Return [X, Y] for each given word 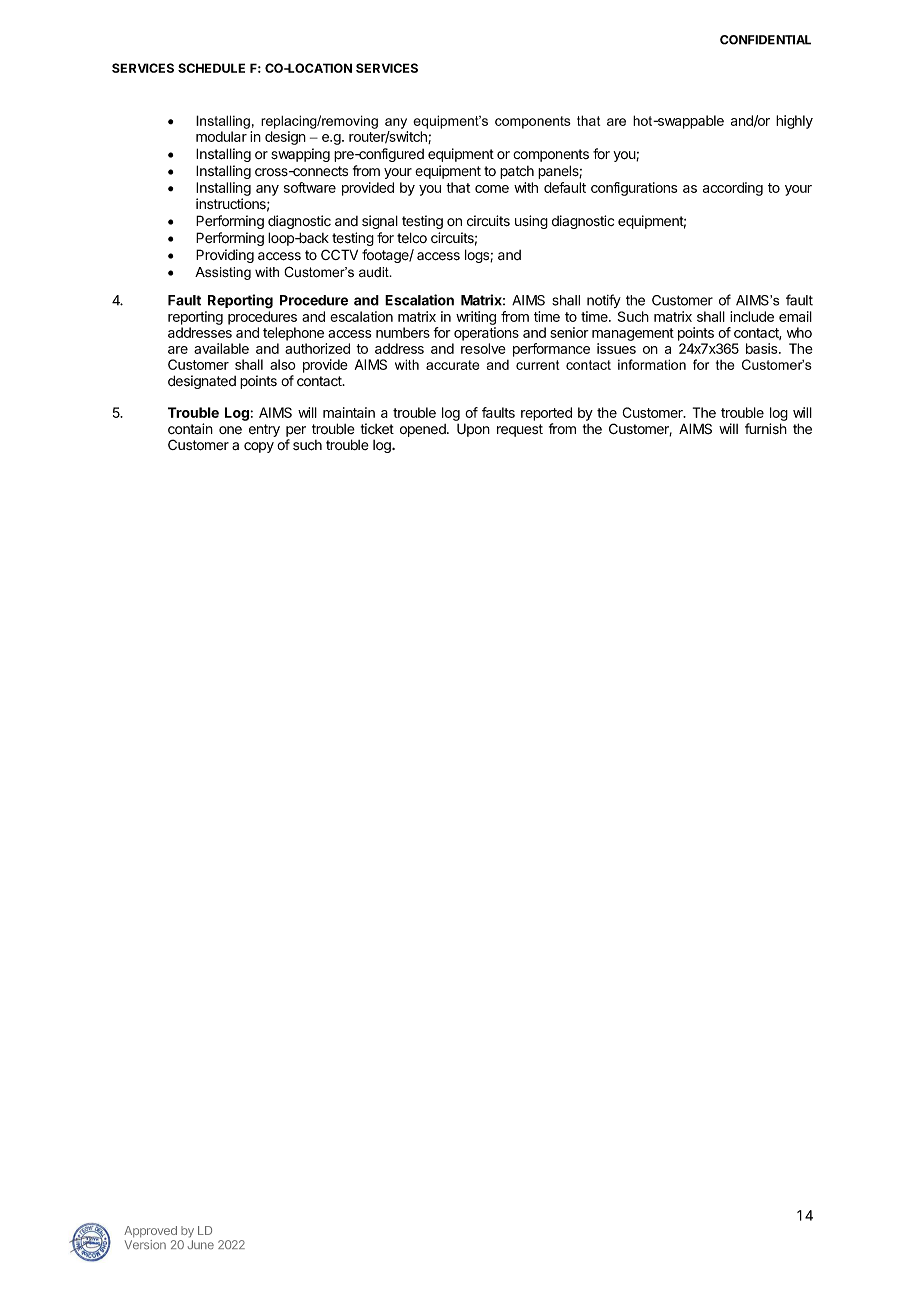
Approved [150, 1231]
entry [264, 430]
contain [190, 428]
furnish [766, 429]
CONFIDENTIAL [765, 40]
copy [259, 447]
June [201, 1244]
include [752, 316]
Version [145, 1245]
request [520, 430]
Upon [473, 430]
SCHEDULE [211, 68]
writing [476, 318]
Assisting [223, 273]
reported [546, 414]
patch [517, 172]
